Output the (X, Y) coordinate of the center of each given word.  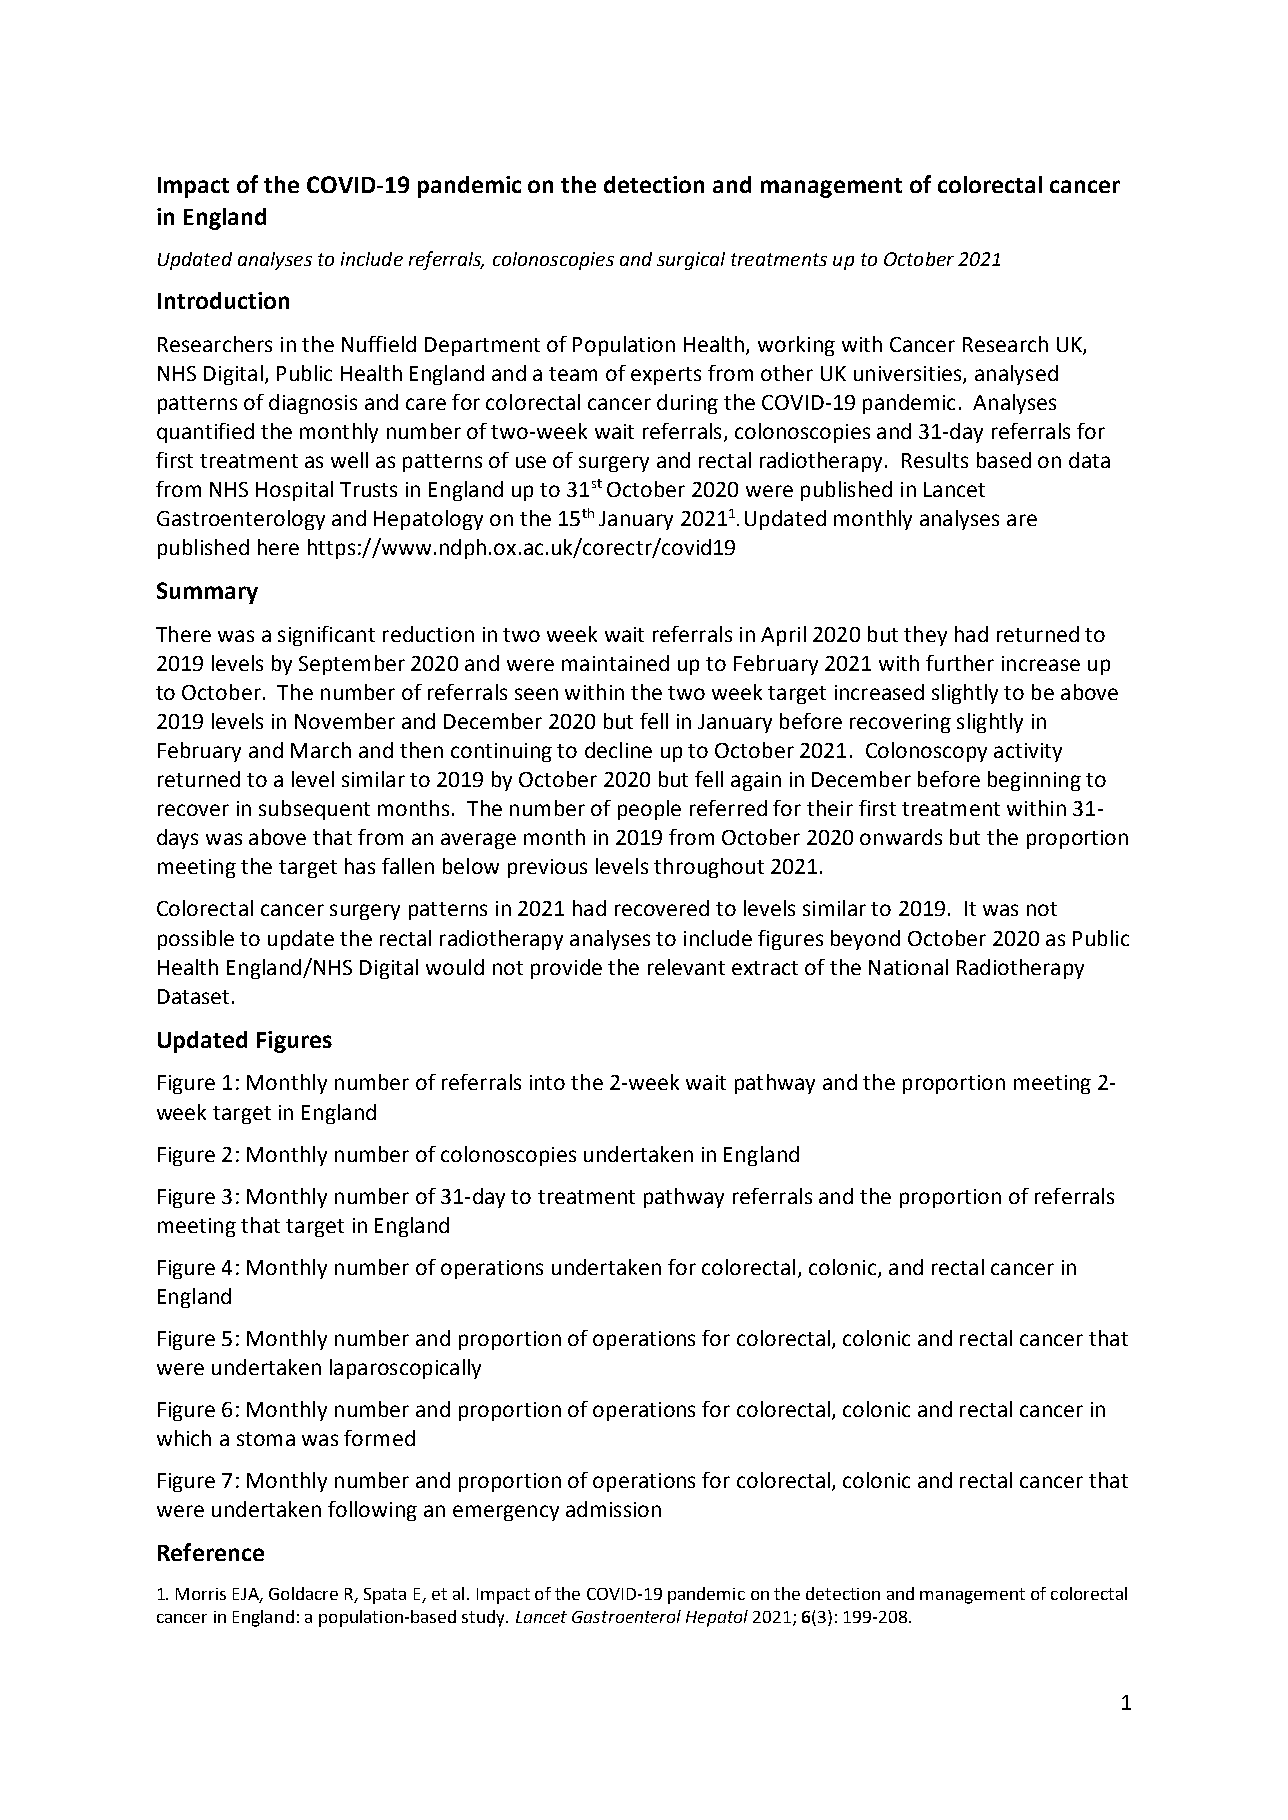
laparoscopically (405, 1369)
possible (196, 940)
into (547, 1082)
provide (566, 969)
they (925, 636)
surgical (691, 261)
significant (326, 636)
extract (765, 968)
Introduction (223, 300)
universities (909, 375)
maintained (615, 663)
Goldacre (303, 1593)
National (908, 967)
